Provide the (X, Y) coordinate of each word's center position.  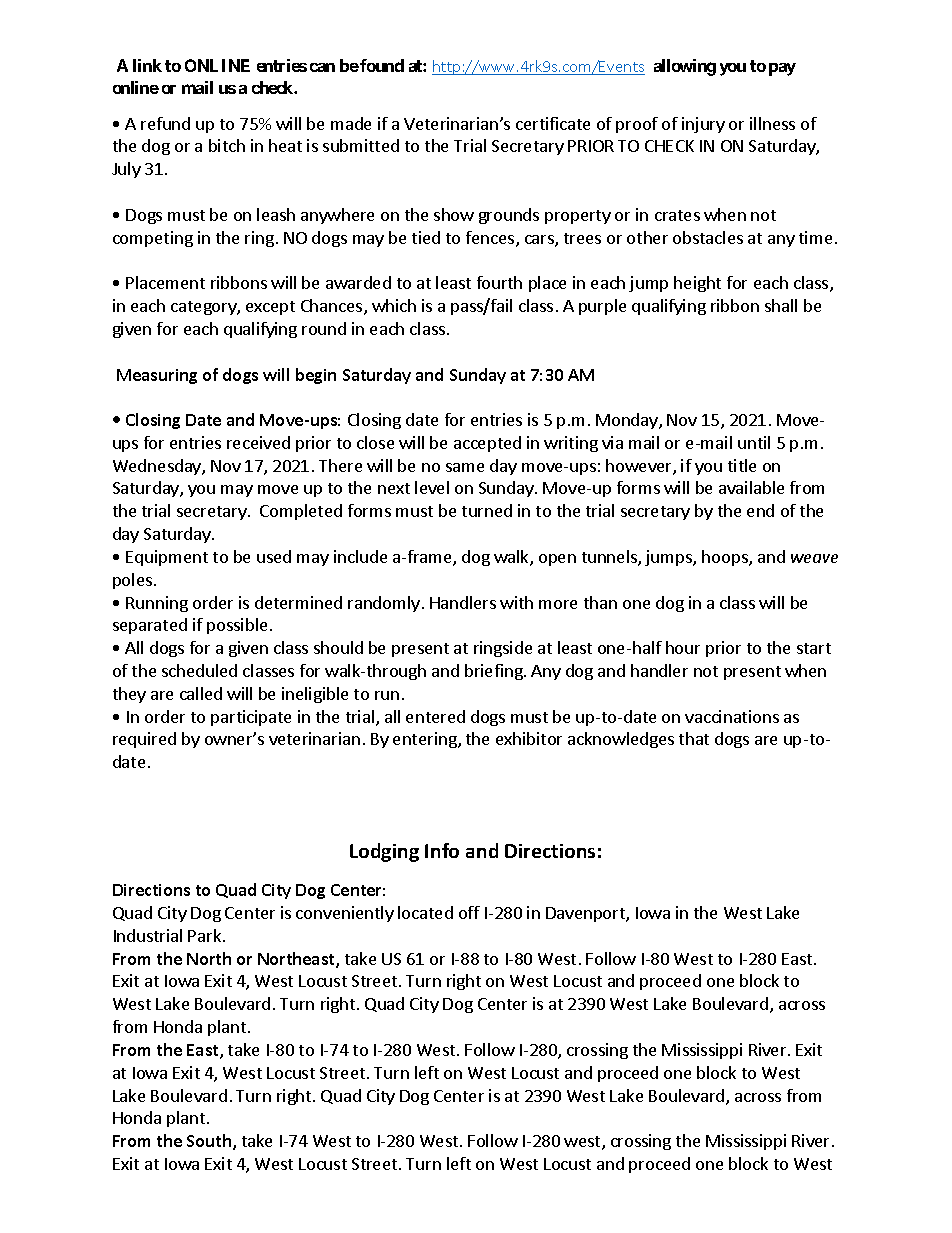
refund (165, 123)
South (210, 1142)
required (144, 740)
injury (703, 125)
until (754, 442)
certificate (553, 123)
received (258, 442)
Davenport (586, 914)
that (694, 738)
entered (435, 716)
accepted (487, 444)
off (469, 912)
